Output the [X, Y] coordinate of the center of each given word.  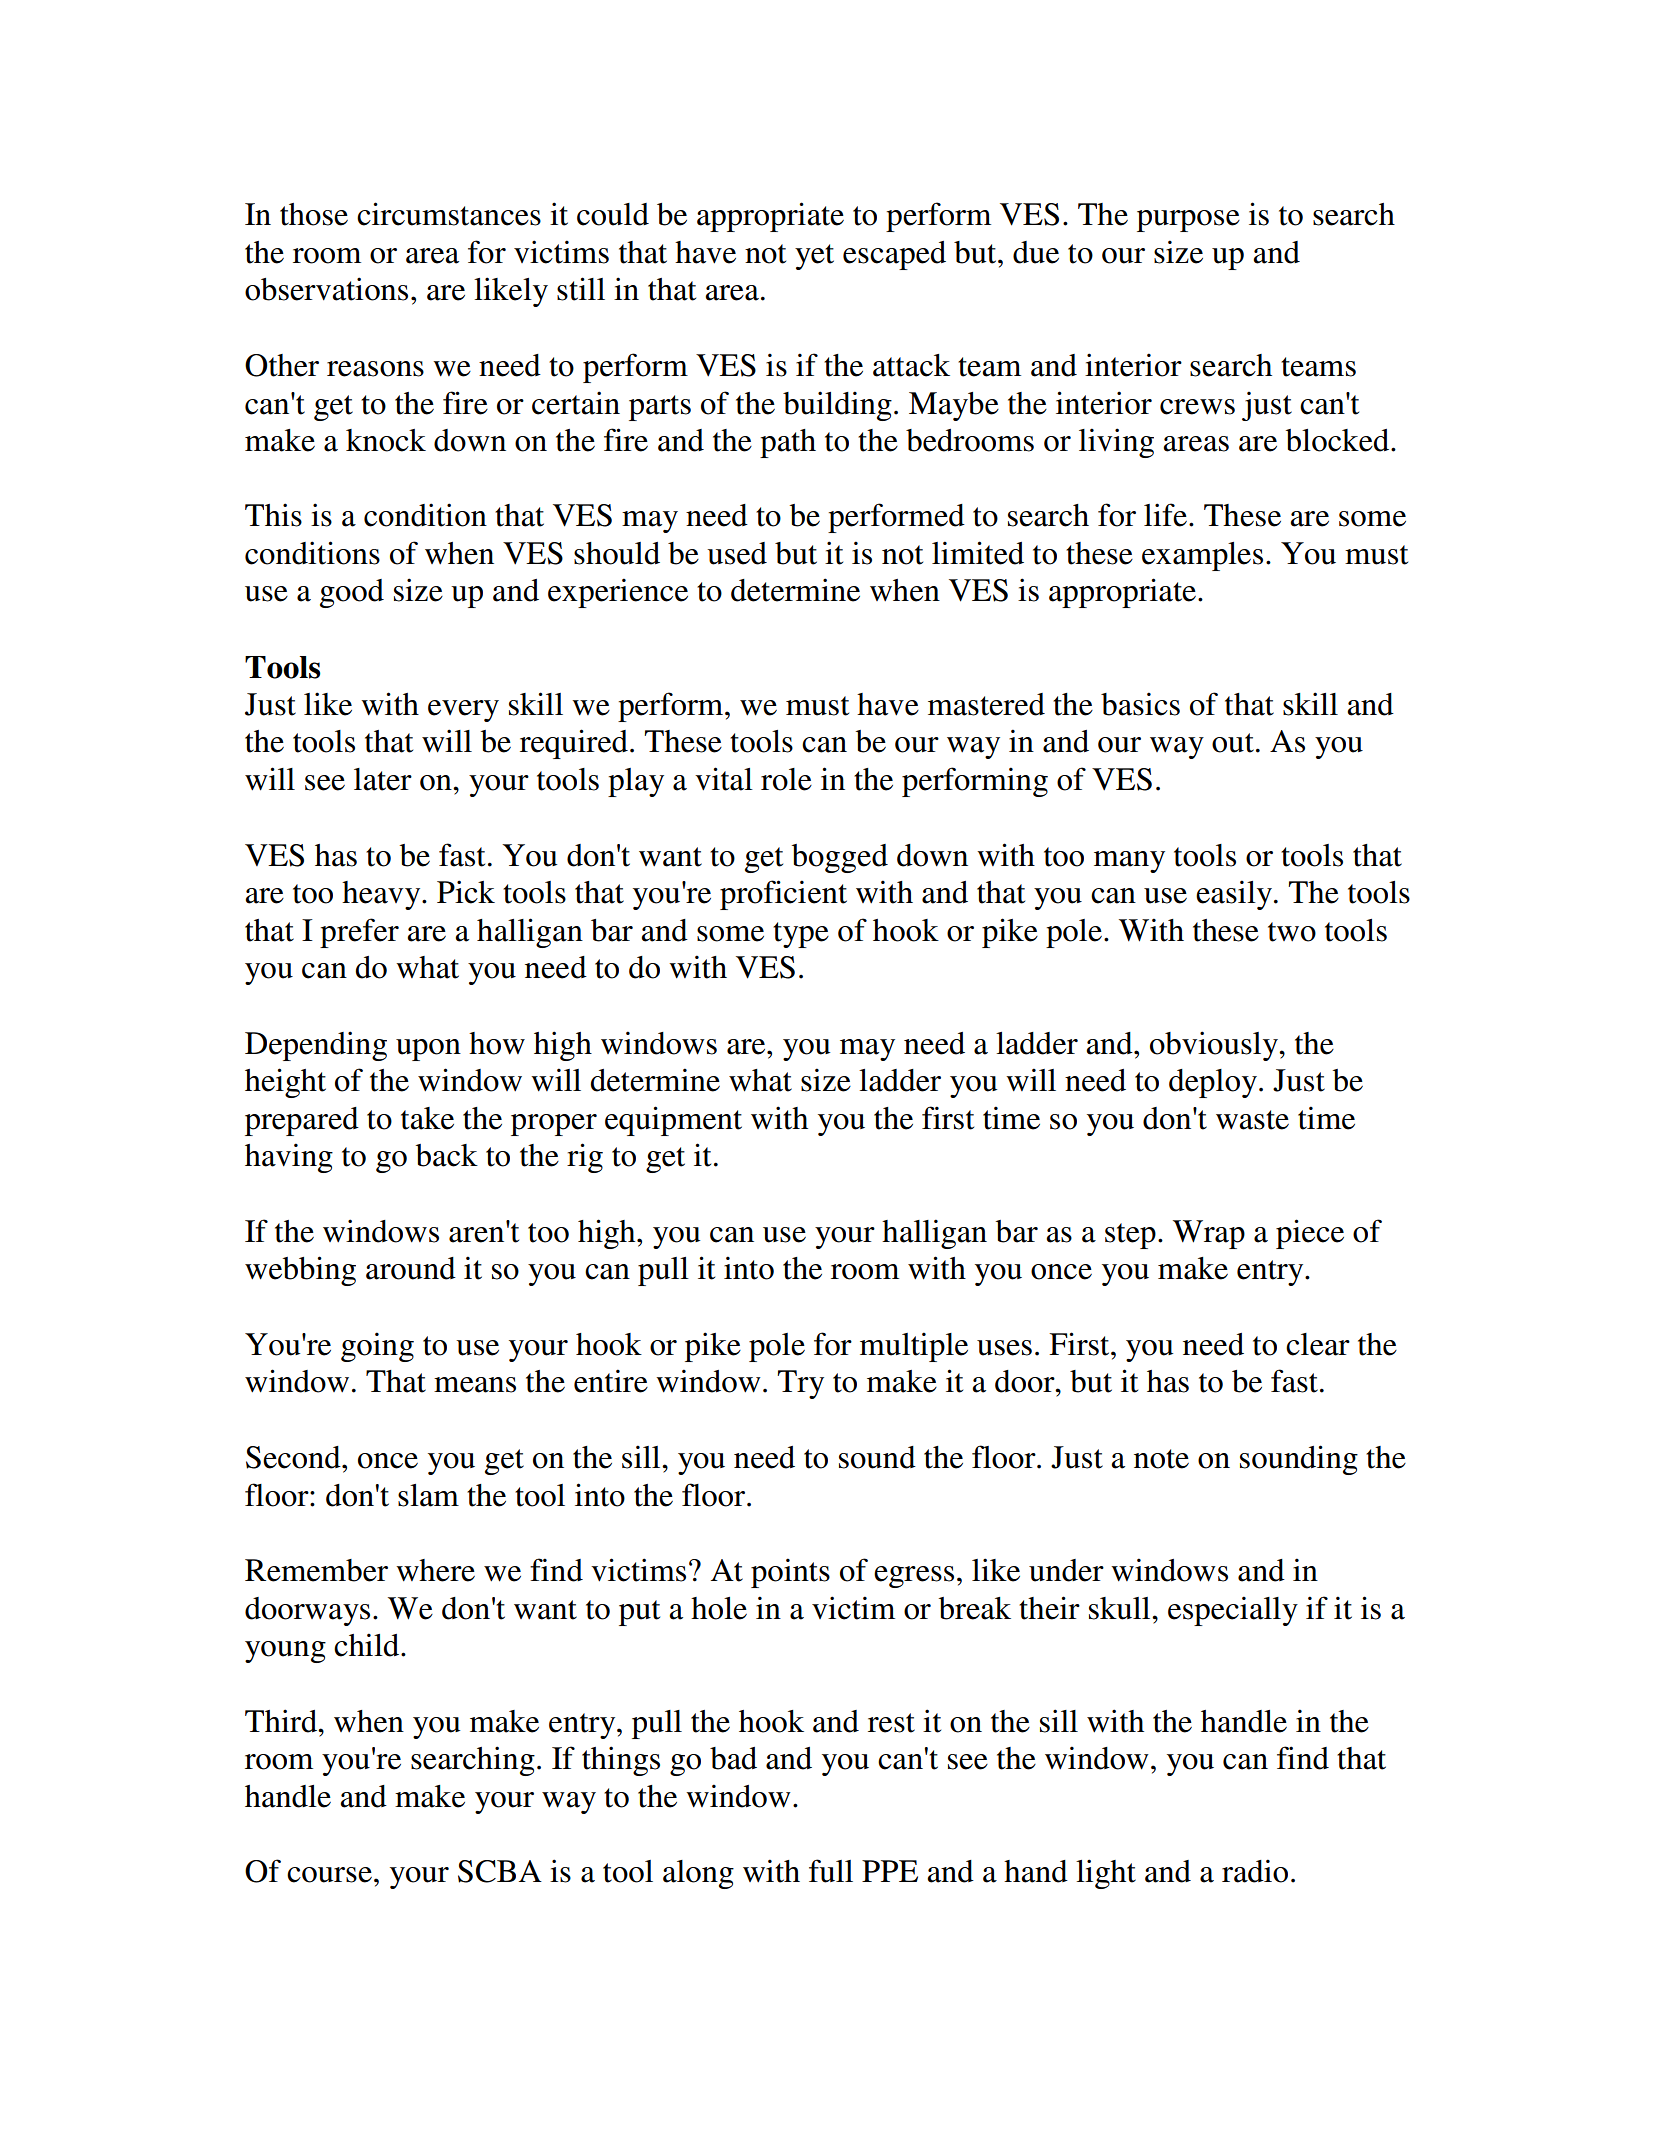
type [801, 935]
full [831, 1871]
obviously [1215, 1046]
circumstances [449, 214]
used [737, 553]
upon [428, 1050]
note [1161, 1459]
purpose [1188, 221]
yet [814, 257]
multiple [914, 1347]
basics [1140, 704]
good [352, 593]
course [329, 1875]
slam [428, 1495]
